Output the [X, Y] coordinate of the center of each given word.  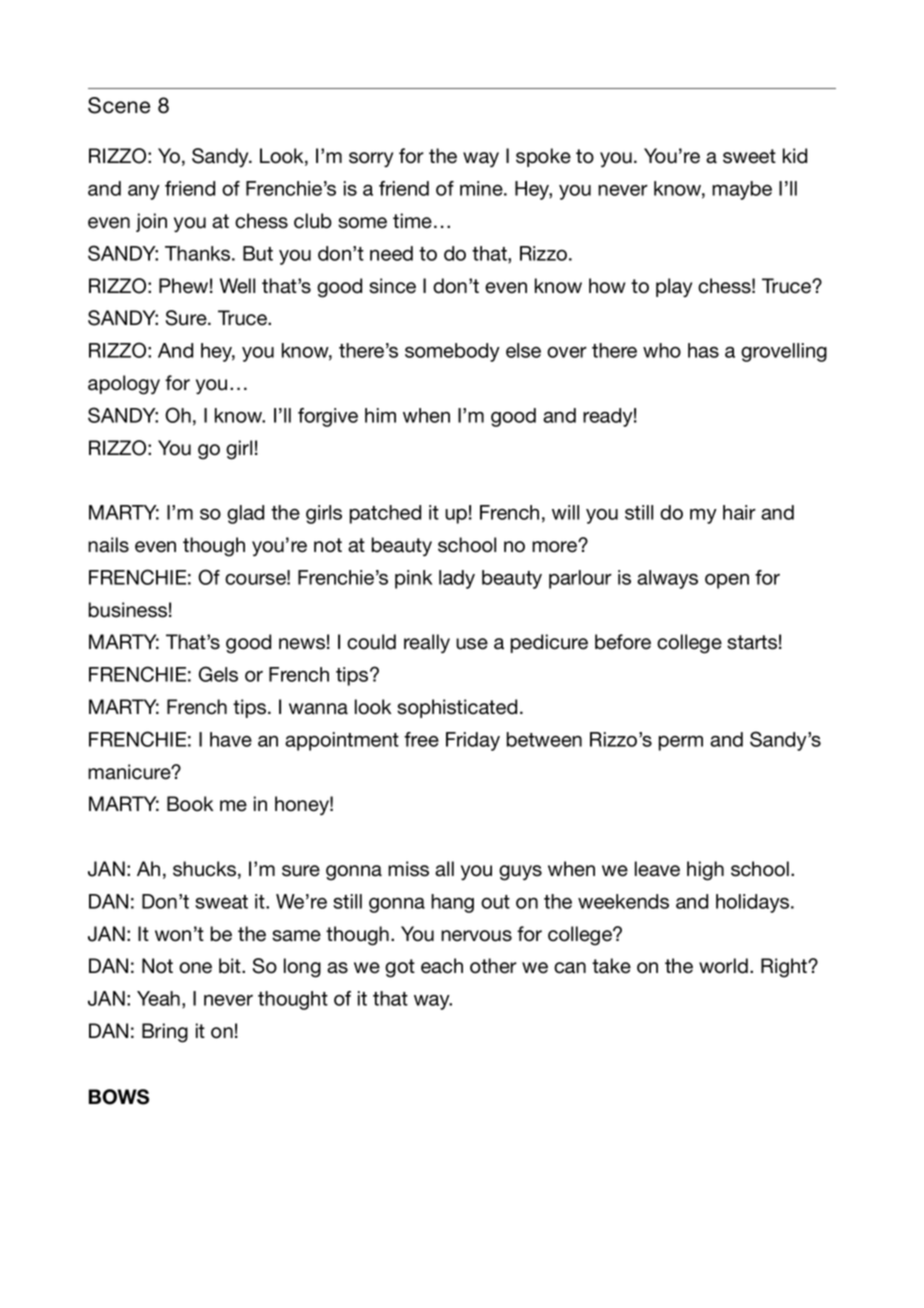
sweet [749, 156]
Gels [218, 674]
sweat [221, 902]
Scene [119, 105]
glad [245, 514]
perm [681, 743]
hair [739, 512]
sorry [371, 159]
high [705, 871]
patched [385, 514]
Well [237, 286]
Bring [165, 1033]
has [703, 350]
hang [452, 903]
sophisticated [457, 708]
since [392, 286]
